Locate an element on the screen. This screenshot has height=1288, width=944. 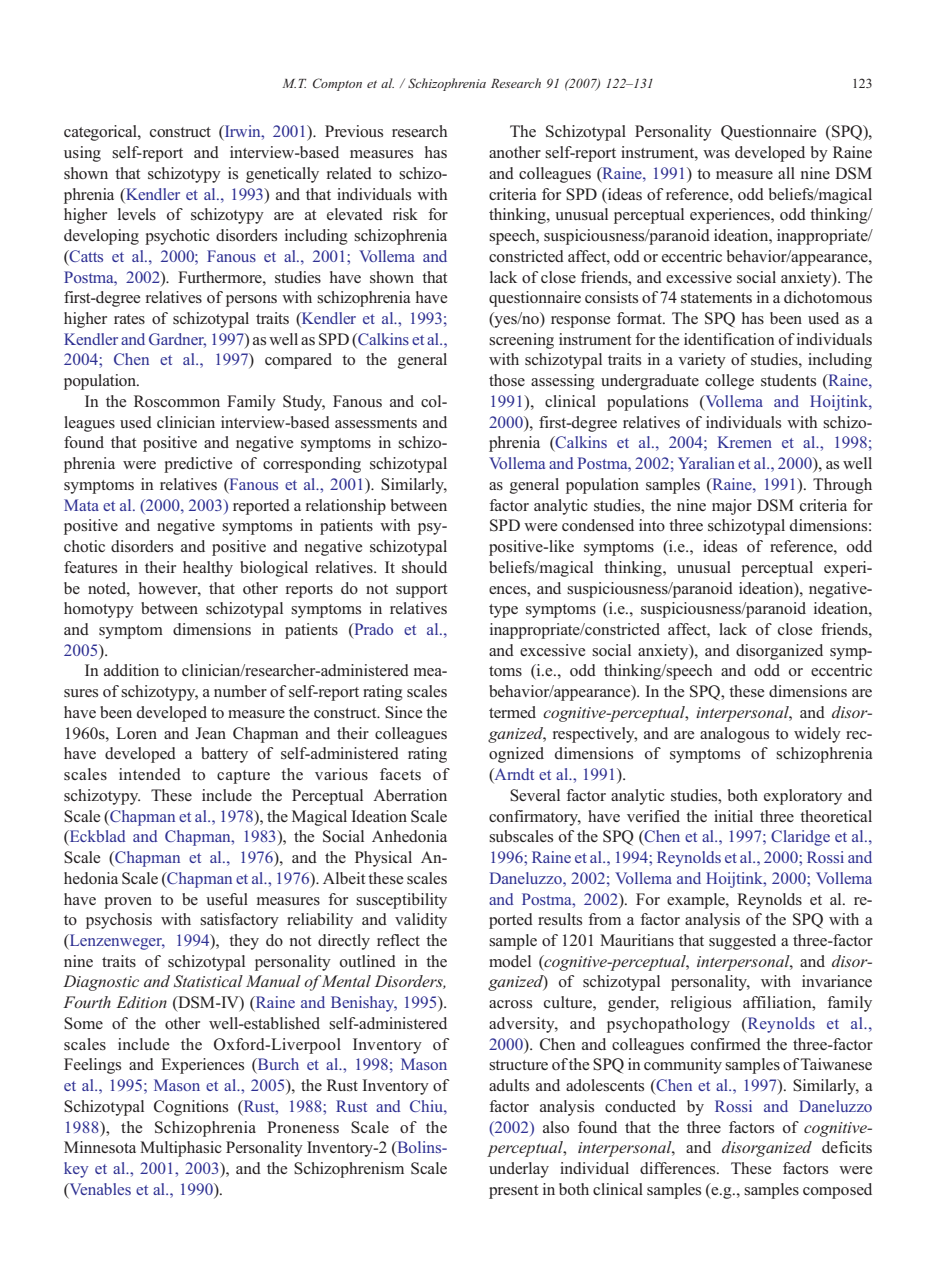
Aberration is located at coordinates (410, 795).
